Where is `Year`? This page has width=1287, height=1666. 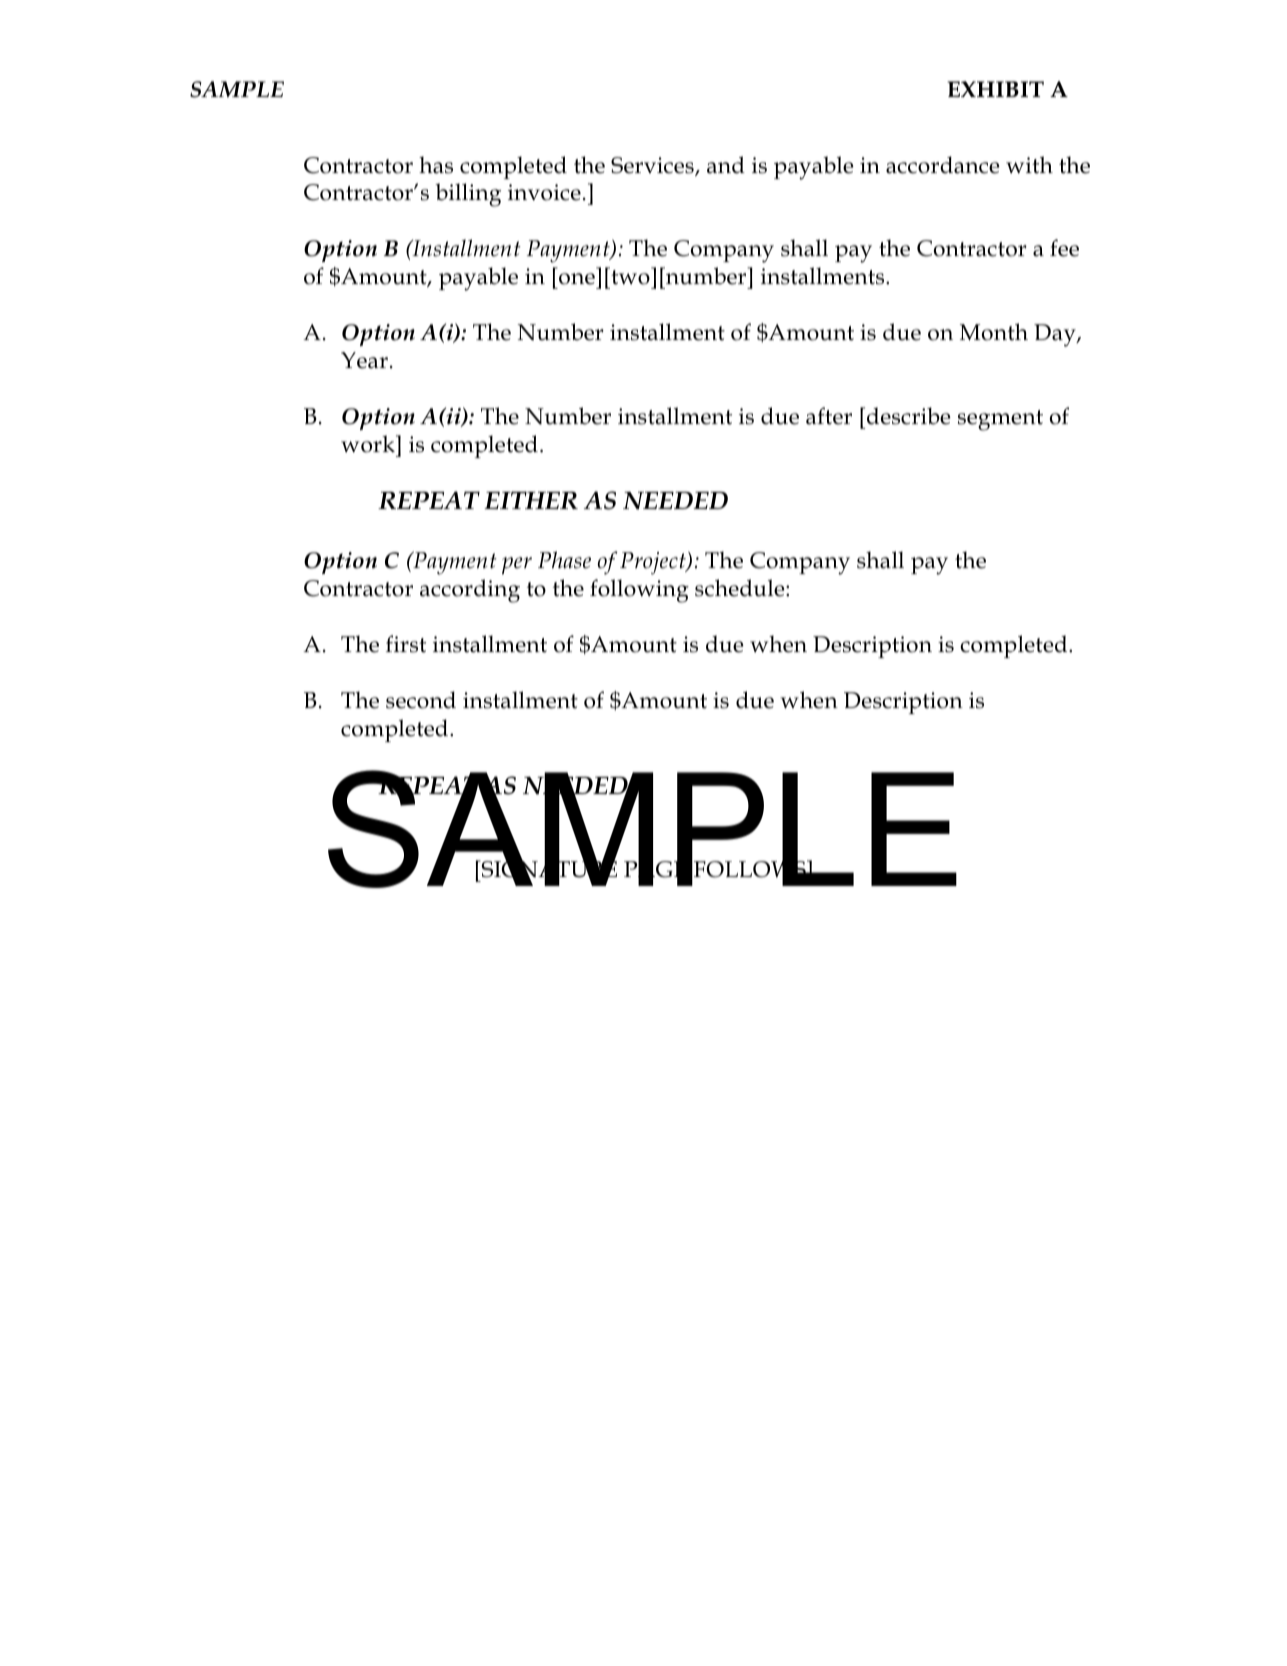 Year is located at coordinates (364, 360).
